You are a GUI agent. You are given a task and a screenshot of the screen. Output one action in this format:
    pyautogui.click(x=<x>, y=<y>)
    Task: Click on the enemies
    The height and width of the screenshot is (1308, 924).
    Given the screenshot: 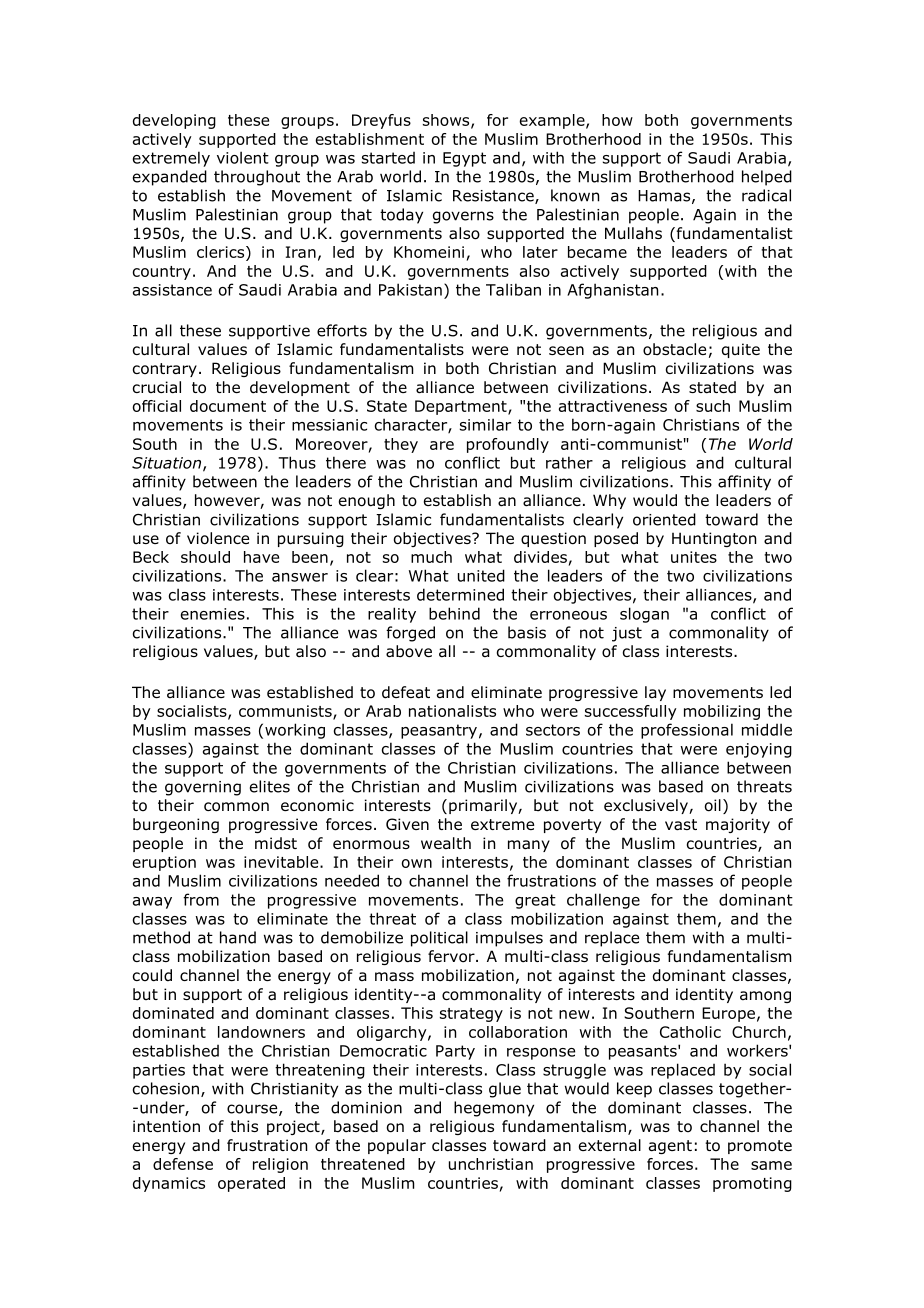 What is the action you would take?
    pyautogui.click(x=213, y=614)
